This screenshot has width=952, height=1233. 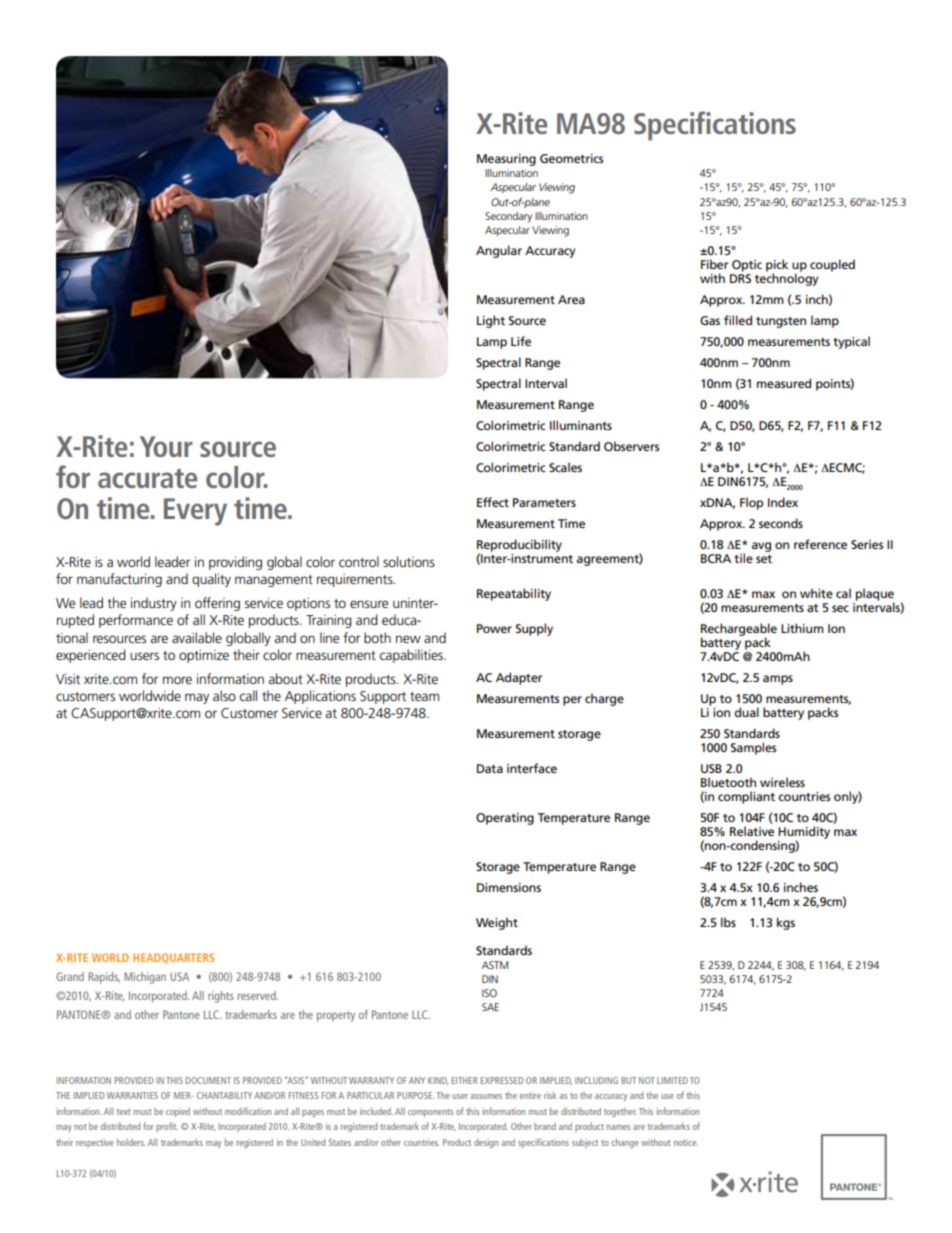 I want to click on assumes, so click(x=486, y=1096).
